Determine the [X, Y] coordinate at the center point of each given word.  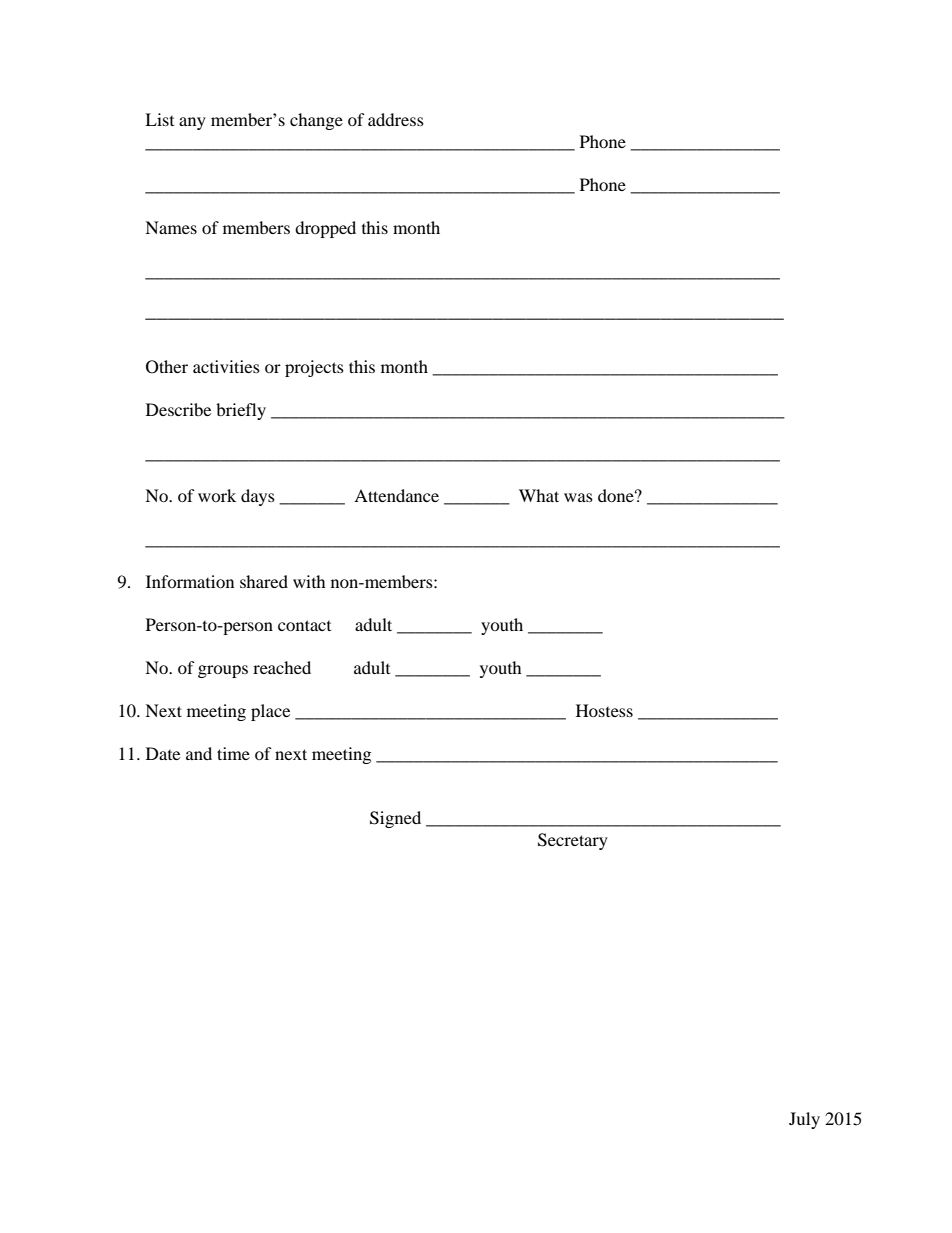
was [578, 497]
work [217, 495]
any [192, 123]
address [396, 119]
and [199, 753]
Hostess [604, 710]
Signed [395, 819]
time [233, 753]
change [316, 121]
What [539, 495]
